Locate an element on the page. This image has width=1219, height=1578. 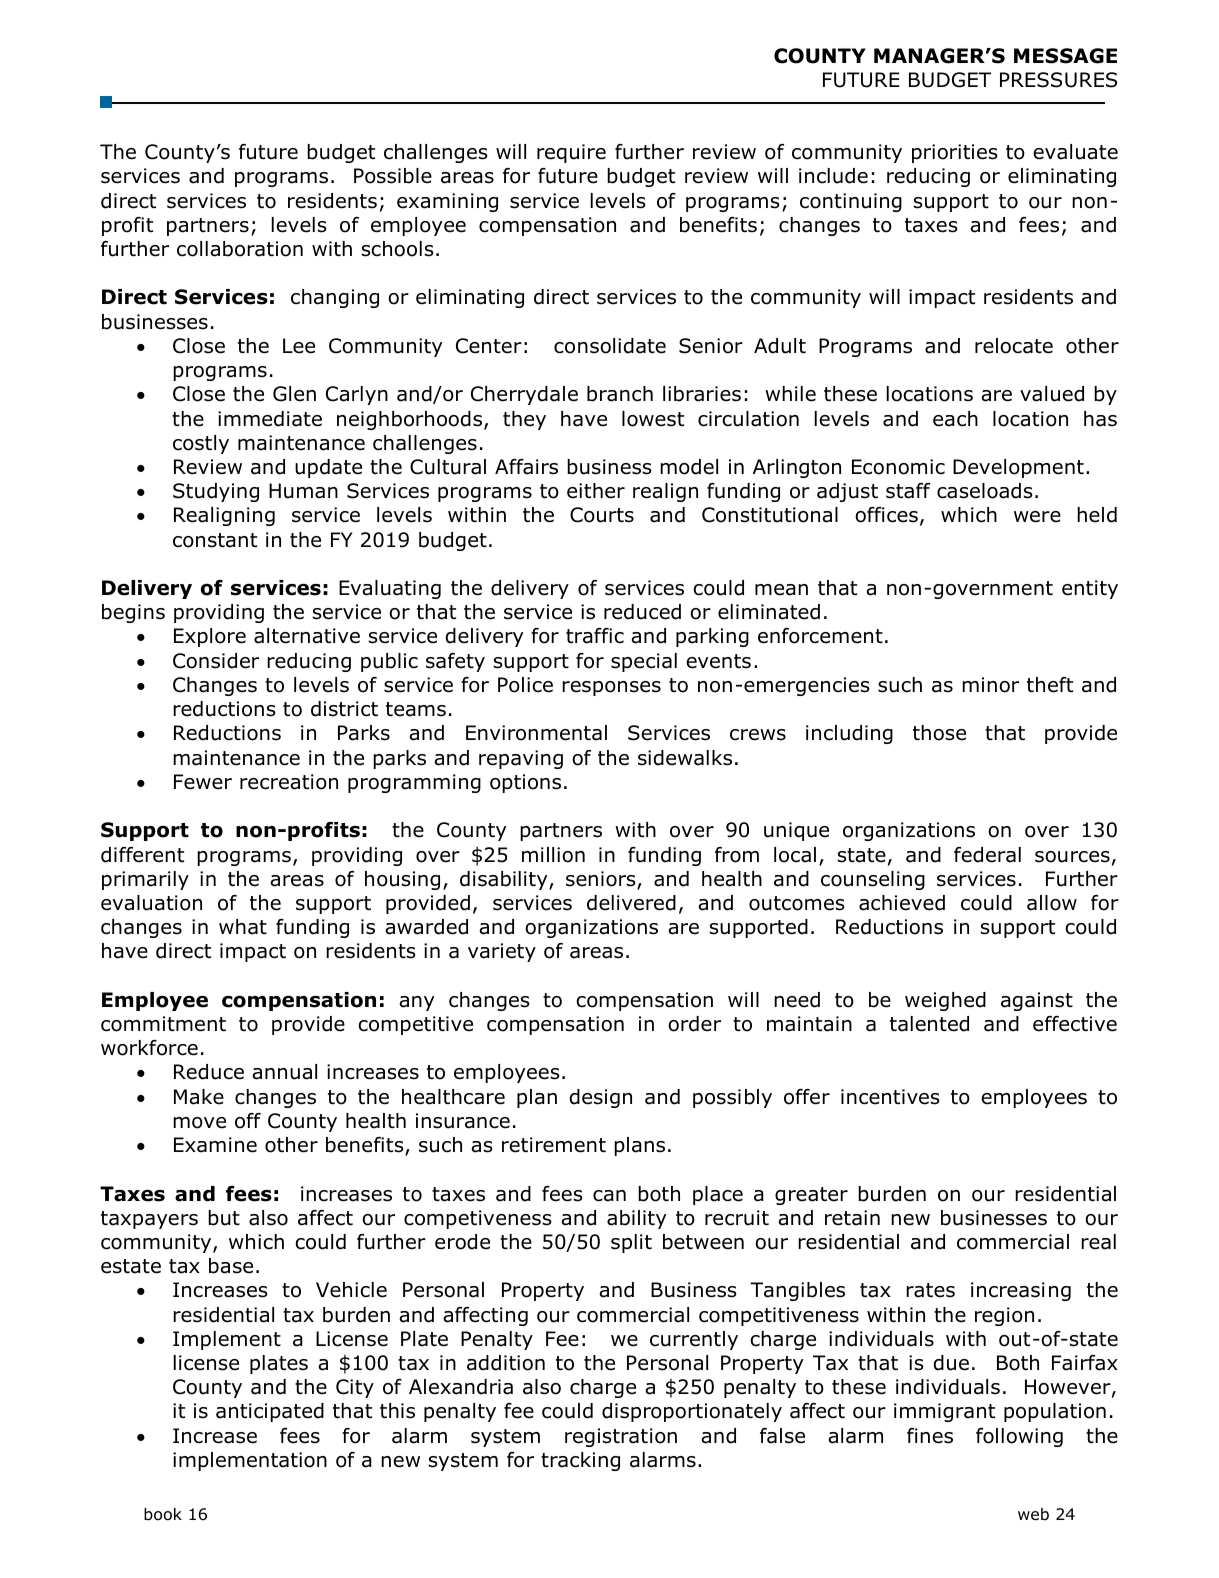
tracking is located at coordinates (580, 1461).
